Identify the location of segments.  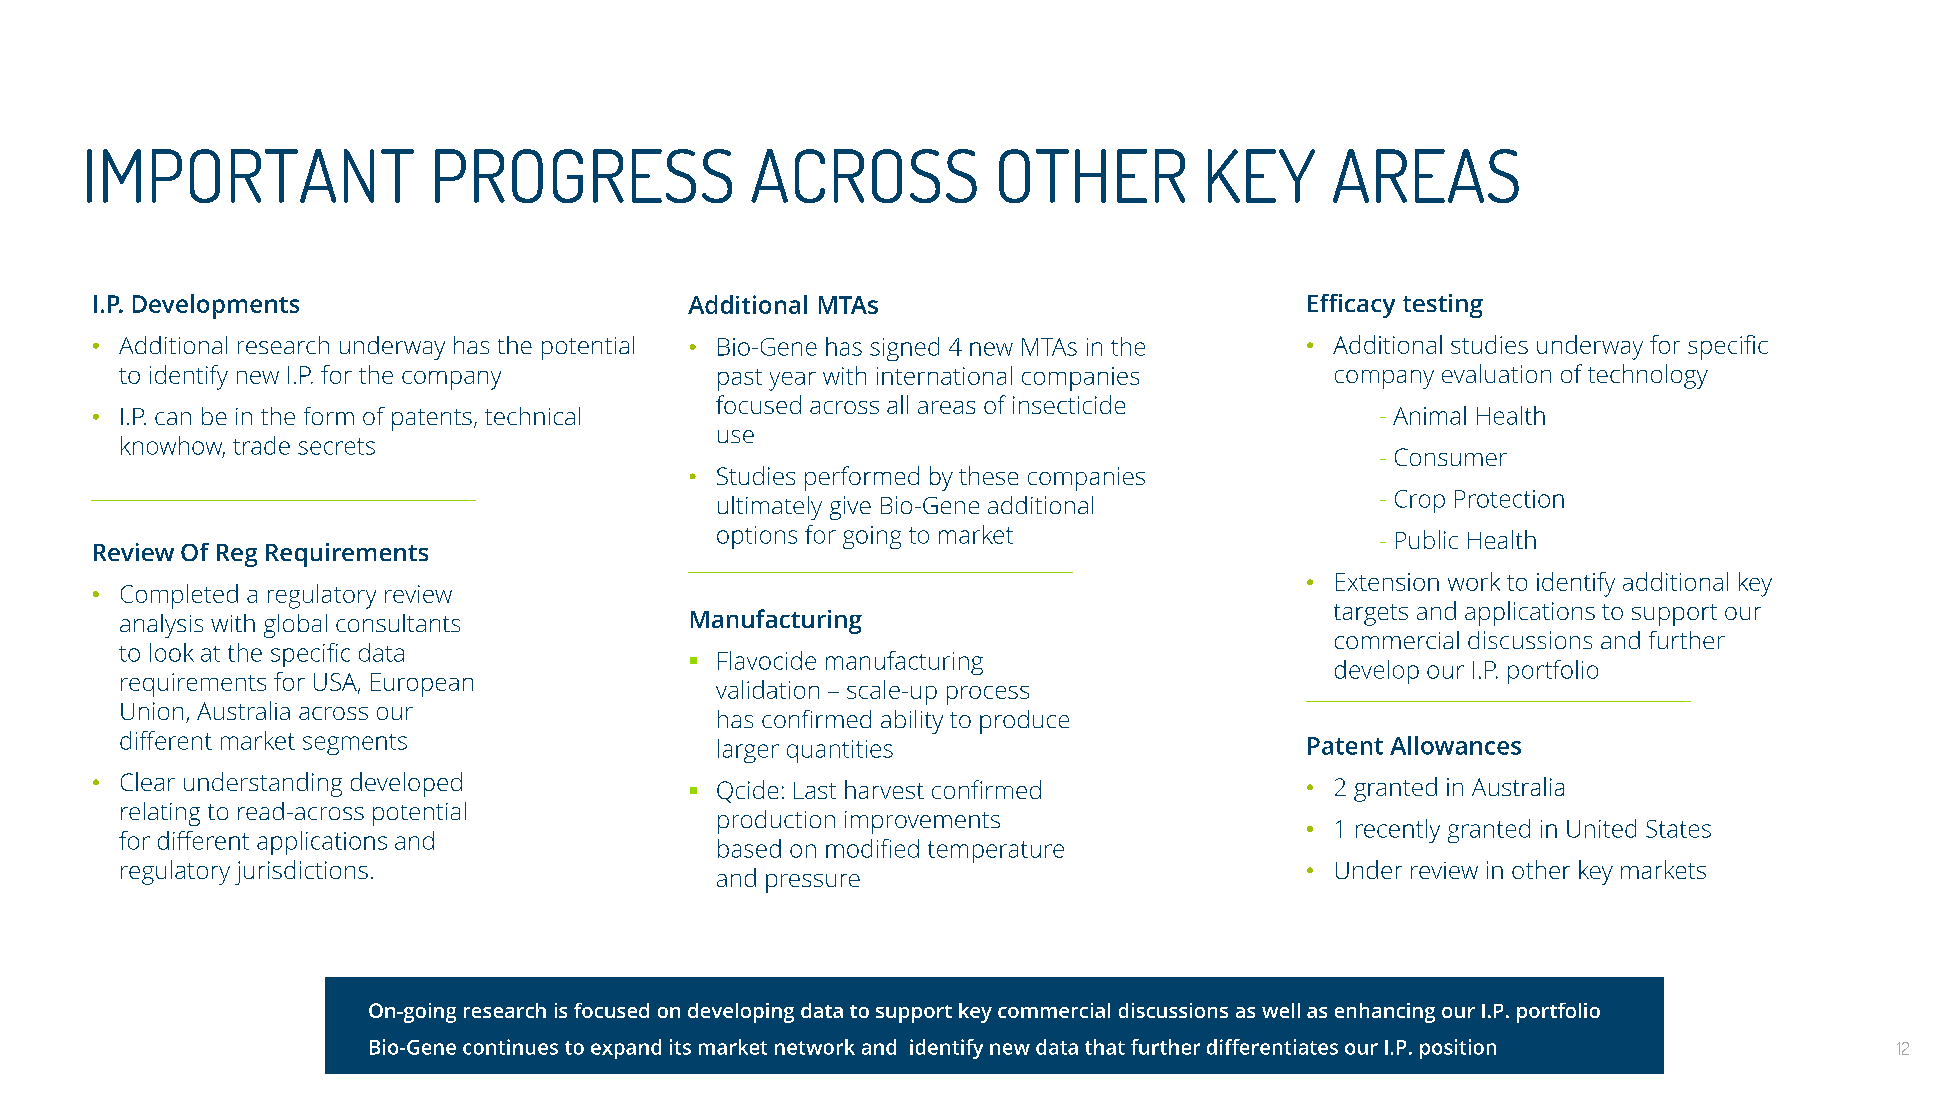
(355, 744).
